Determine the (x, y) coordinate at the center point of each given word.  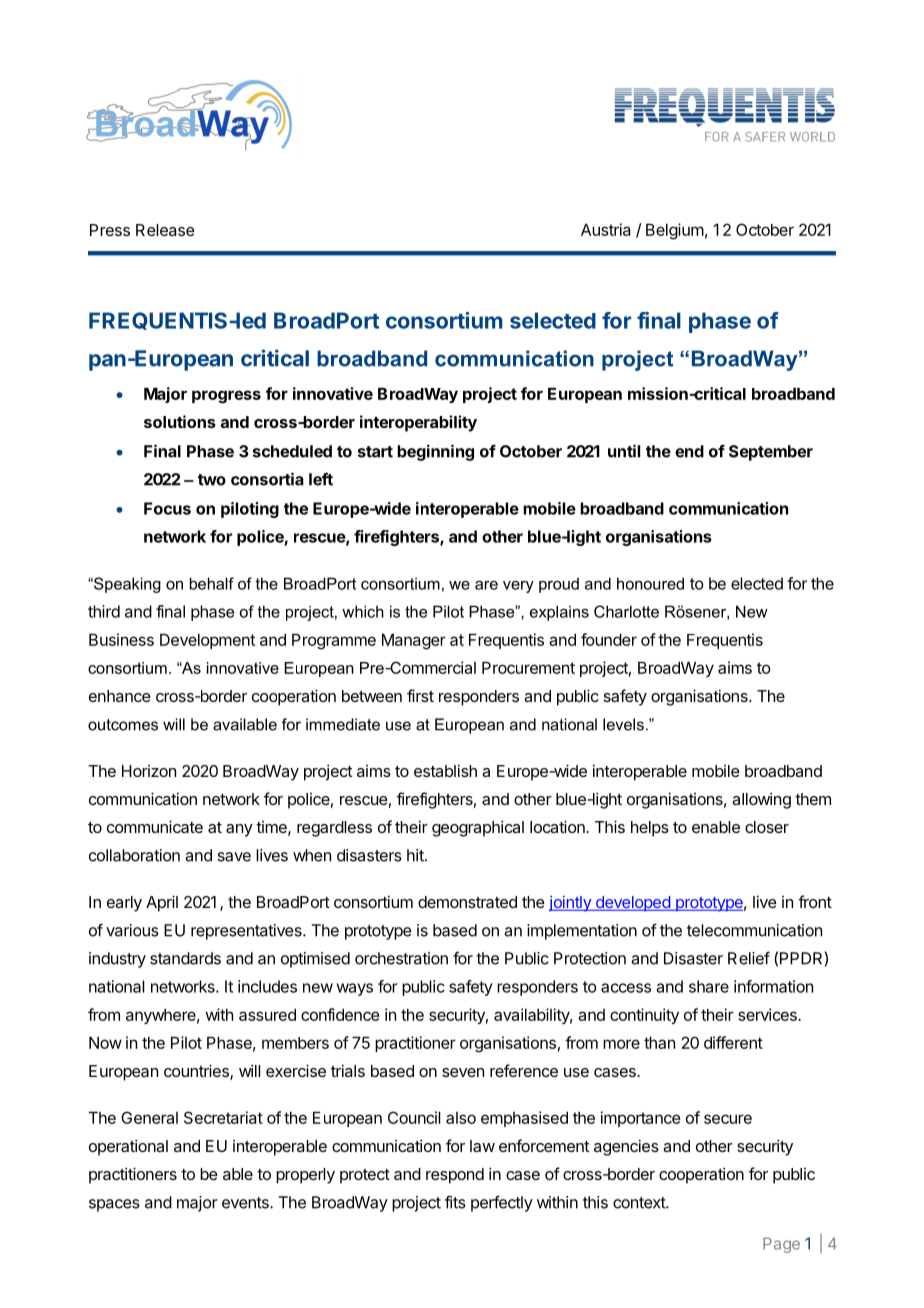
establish (445, 770)
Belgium (675, 231)
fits (455, 1202)
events (246, 1203)
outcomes (123, 725)
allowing (761, 800)
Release (165, 230)
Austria (605, 229)
